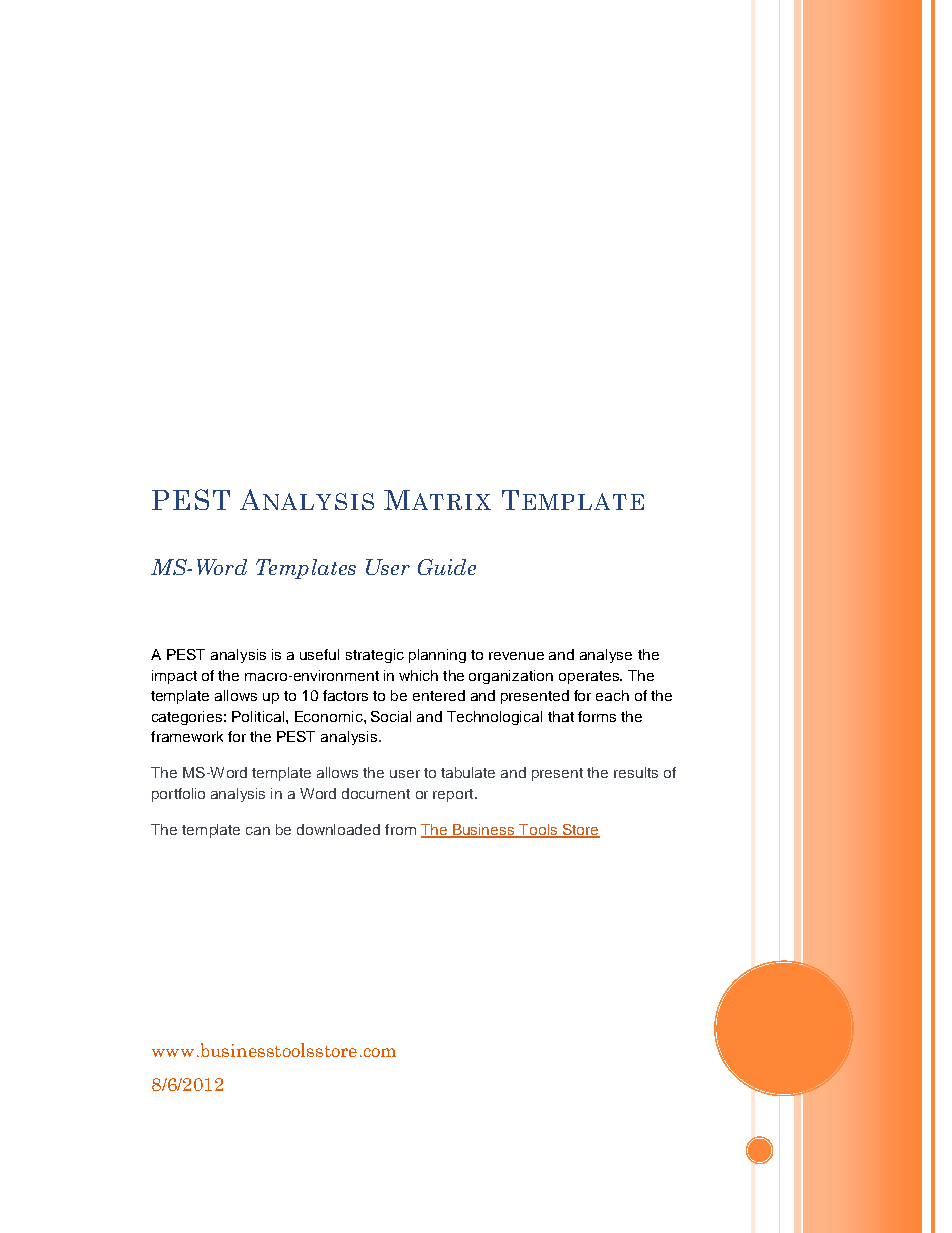 The width and height of the screenshot is (952, 1233). Describe the element at coordinates (597, 716) in the screenshot. I see `forms` at that location.
